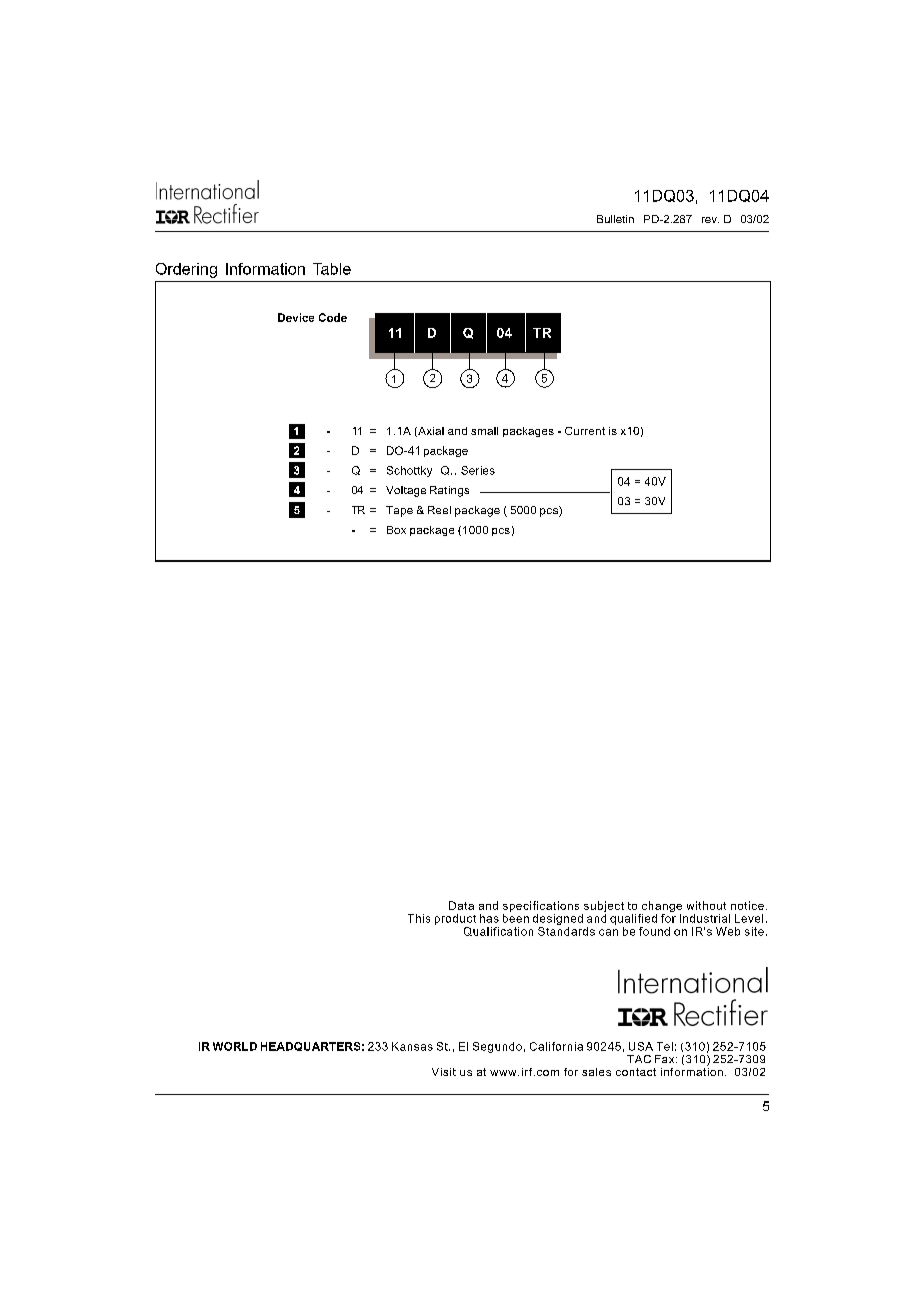  I want to click on small, so click(484, 431).
